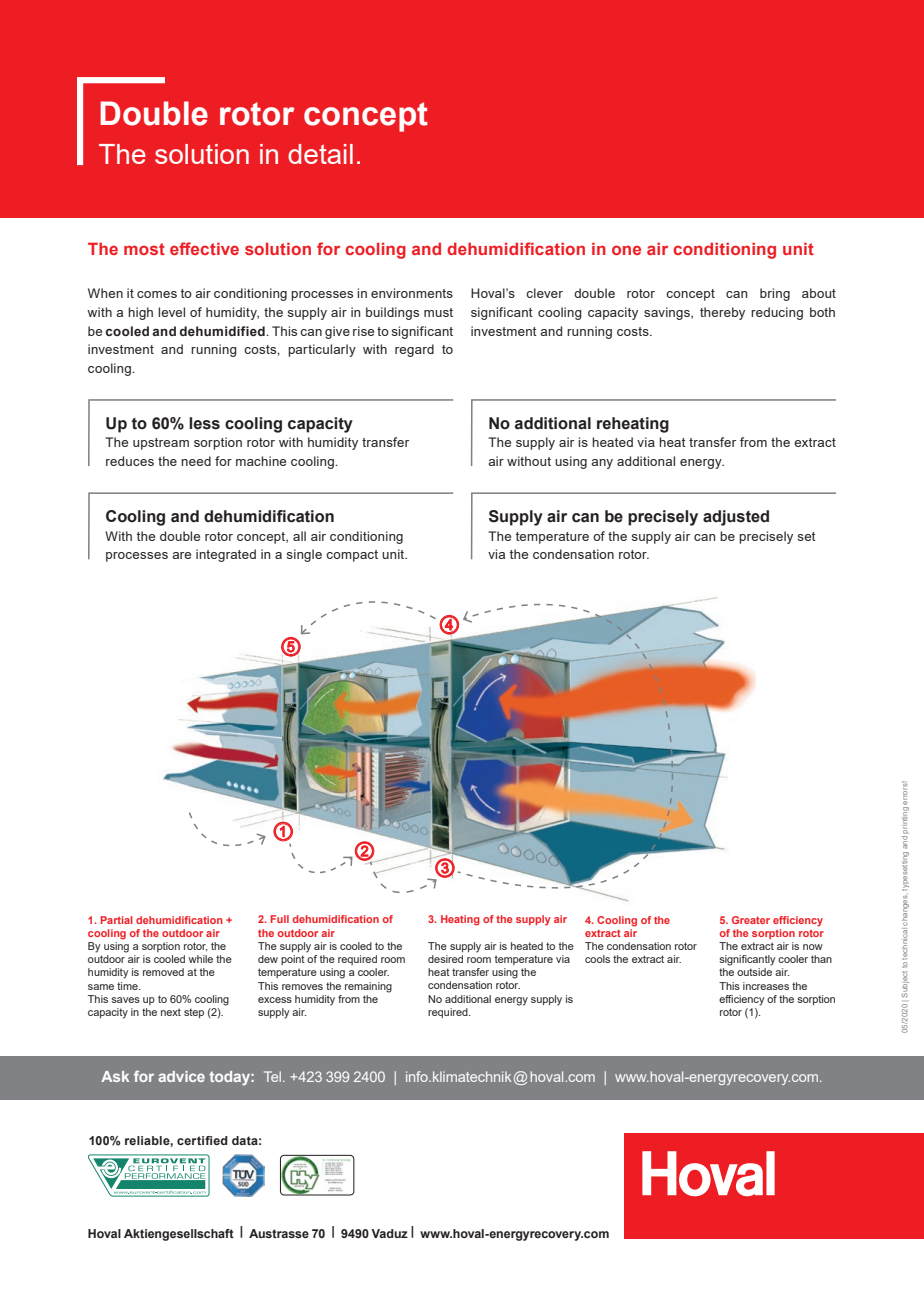  I want to click on need, so click(196, 461).
